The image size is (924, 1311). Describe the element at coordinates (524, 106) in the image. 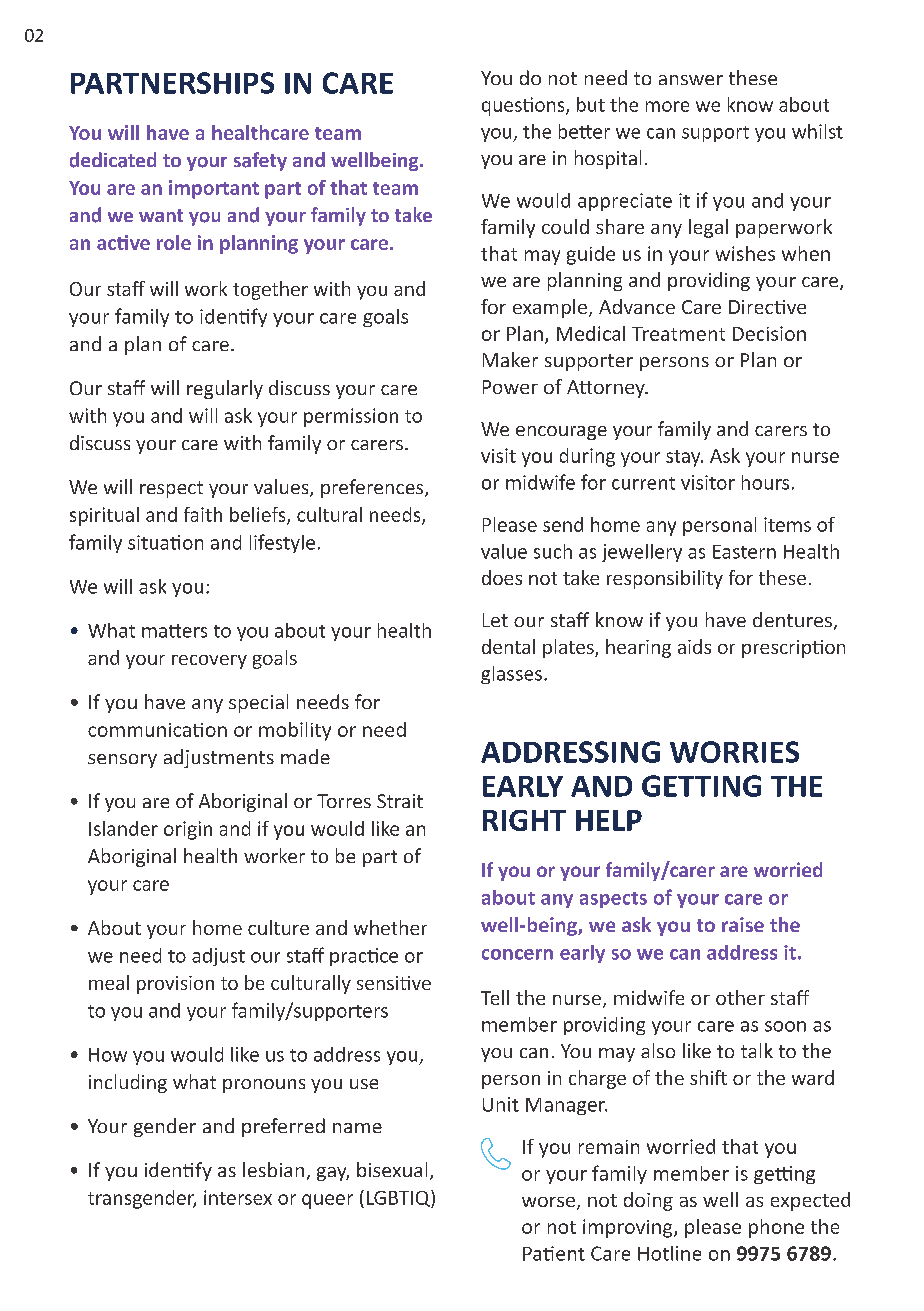

I see `questions` at that location.
